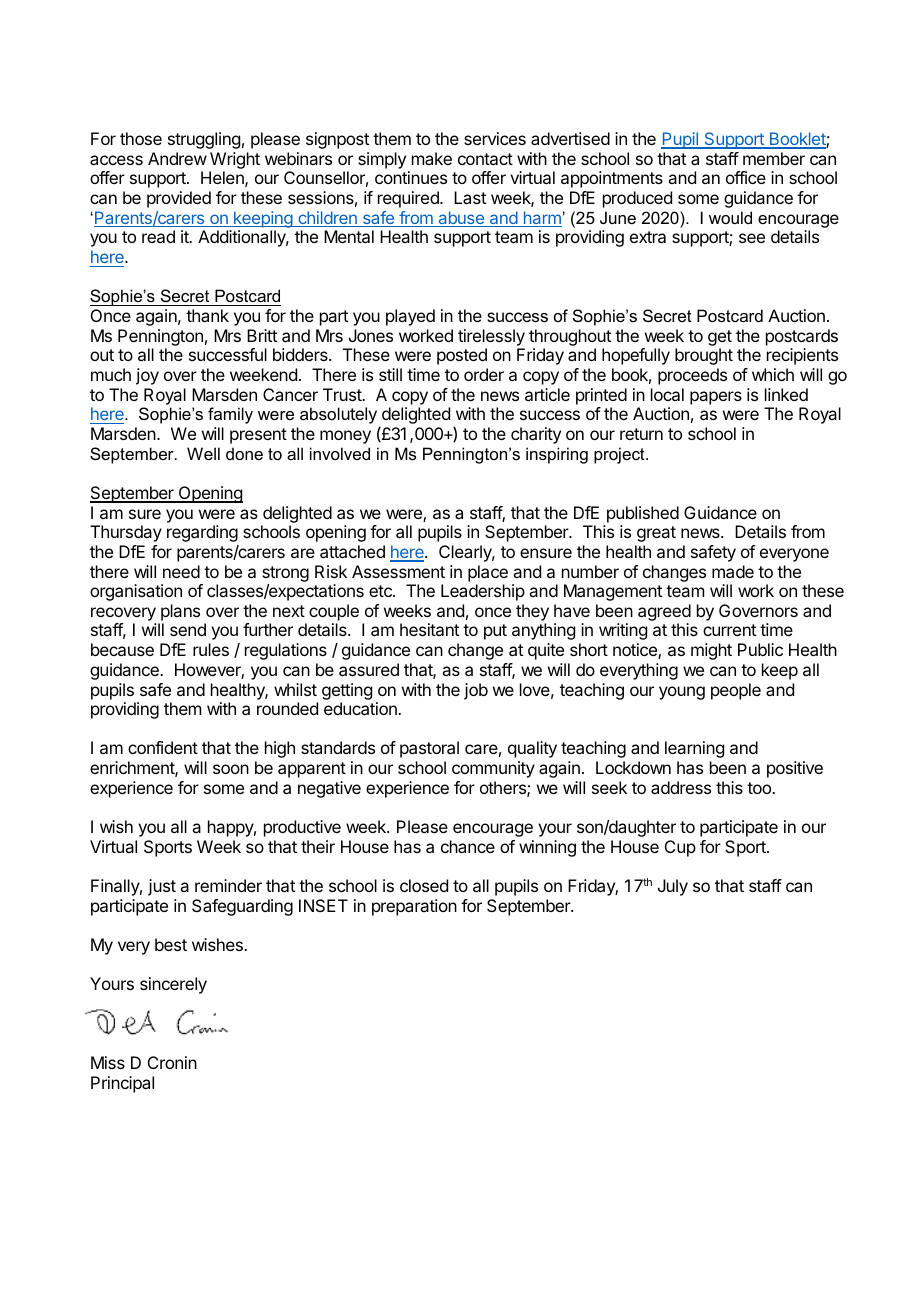 This document has width=924, height=1308. What do you see at coordinates (484, 374) in the document?
I see `order` at bounding box center [484, 374].
